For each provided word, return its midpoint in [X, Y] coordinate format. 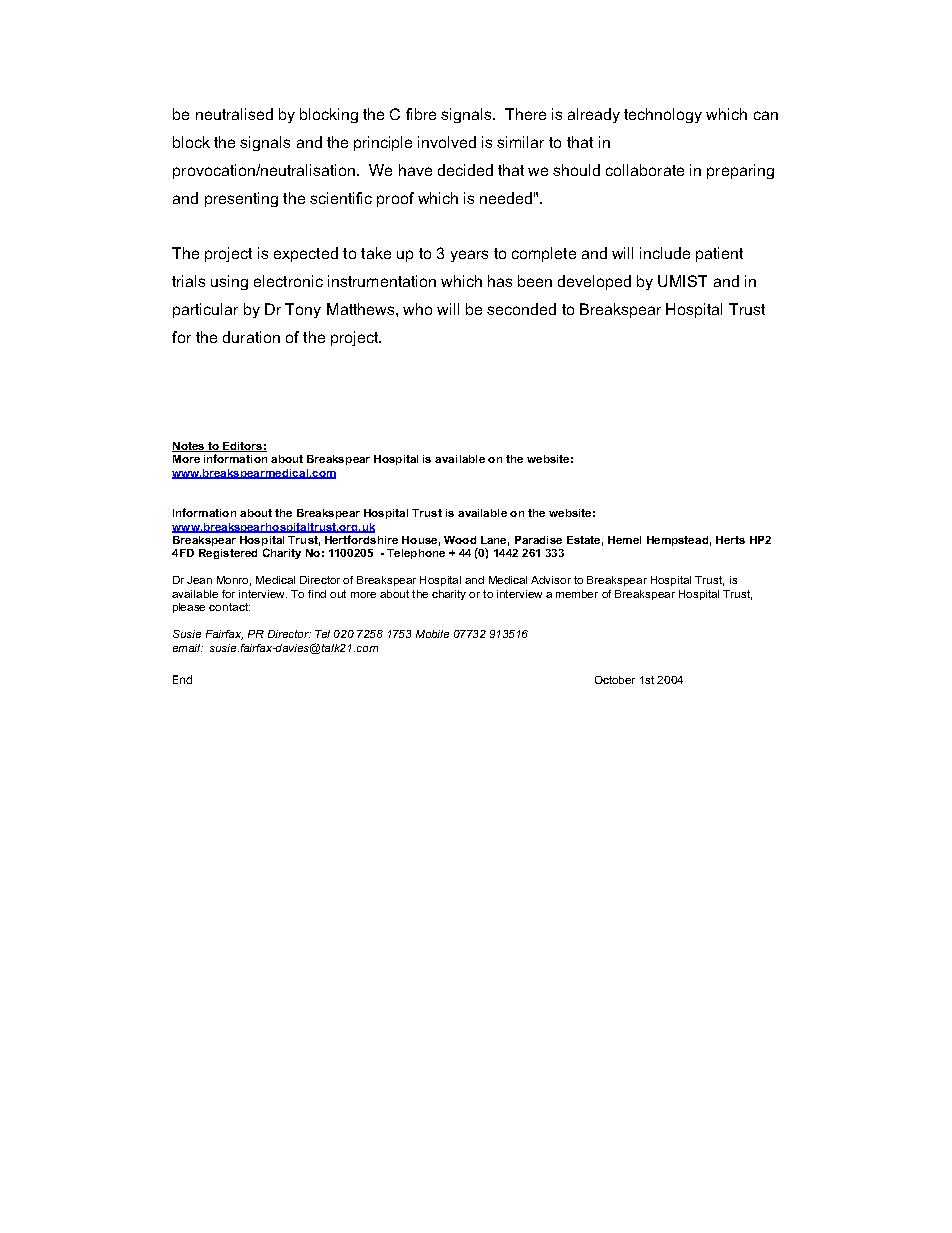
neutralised [234, 114]
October [615, 680]
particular [205, 310]
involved [447, 142]
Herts [730, 540]
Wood [460, 540]
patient [719, 254]
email [188, 648]
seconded [521, 309]
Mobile [432, 634]
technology [663, 115]
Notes [189, 447]
